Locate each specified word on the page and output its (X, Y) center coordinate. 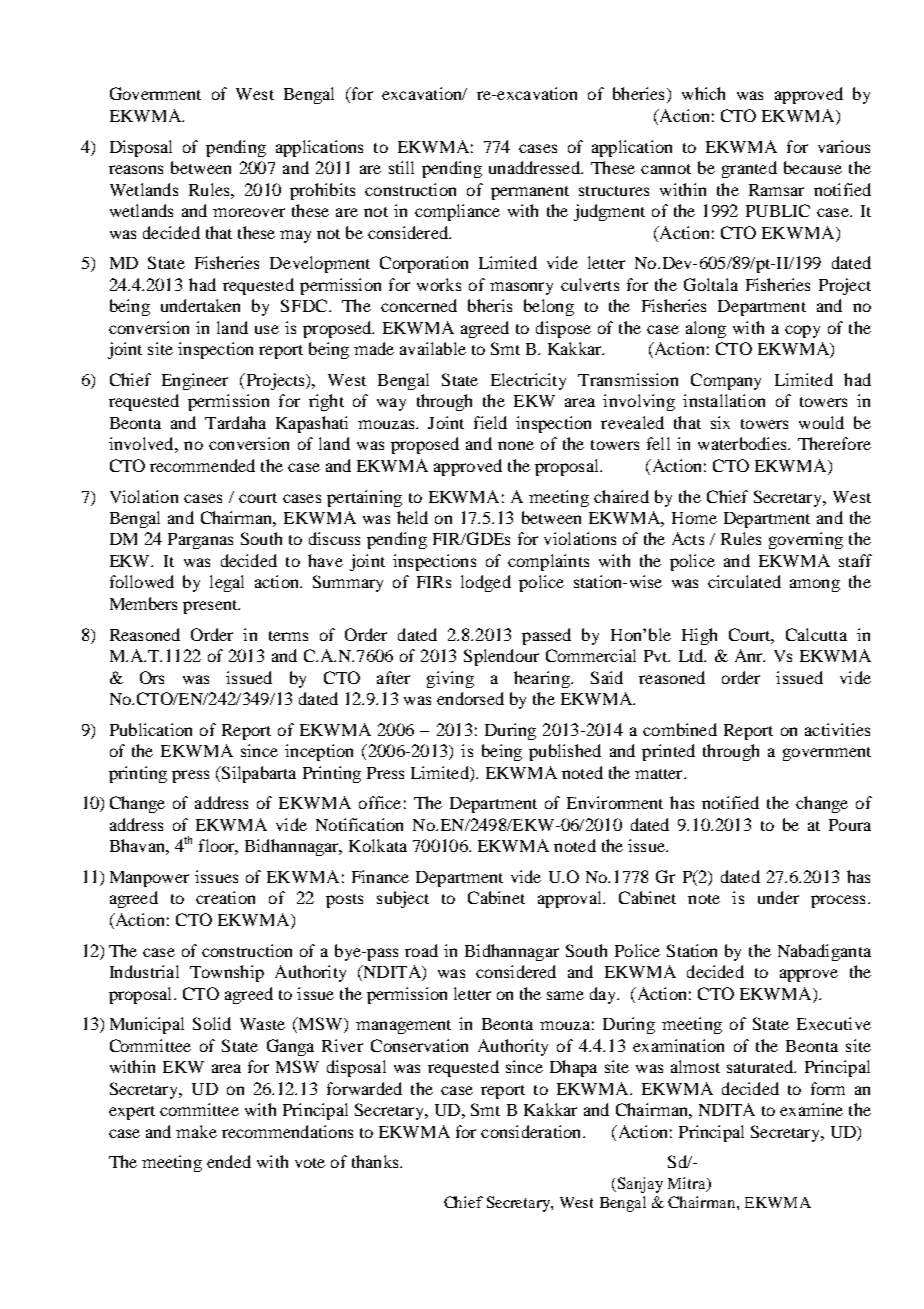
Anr (750, 655)
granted (749, 169)
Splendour (501, 657)
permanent (530, 193)
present (211, 607)
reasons (136, 169)
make (196, 1131)
